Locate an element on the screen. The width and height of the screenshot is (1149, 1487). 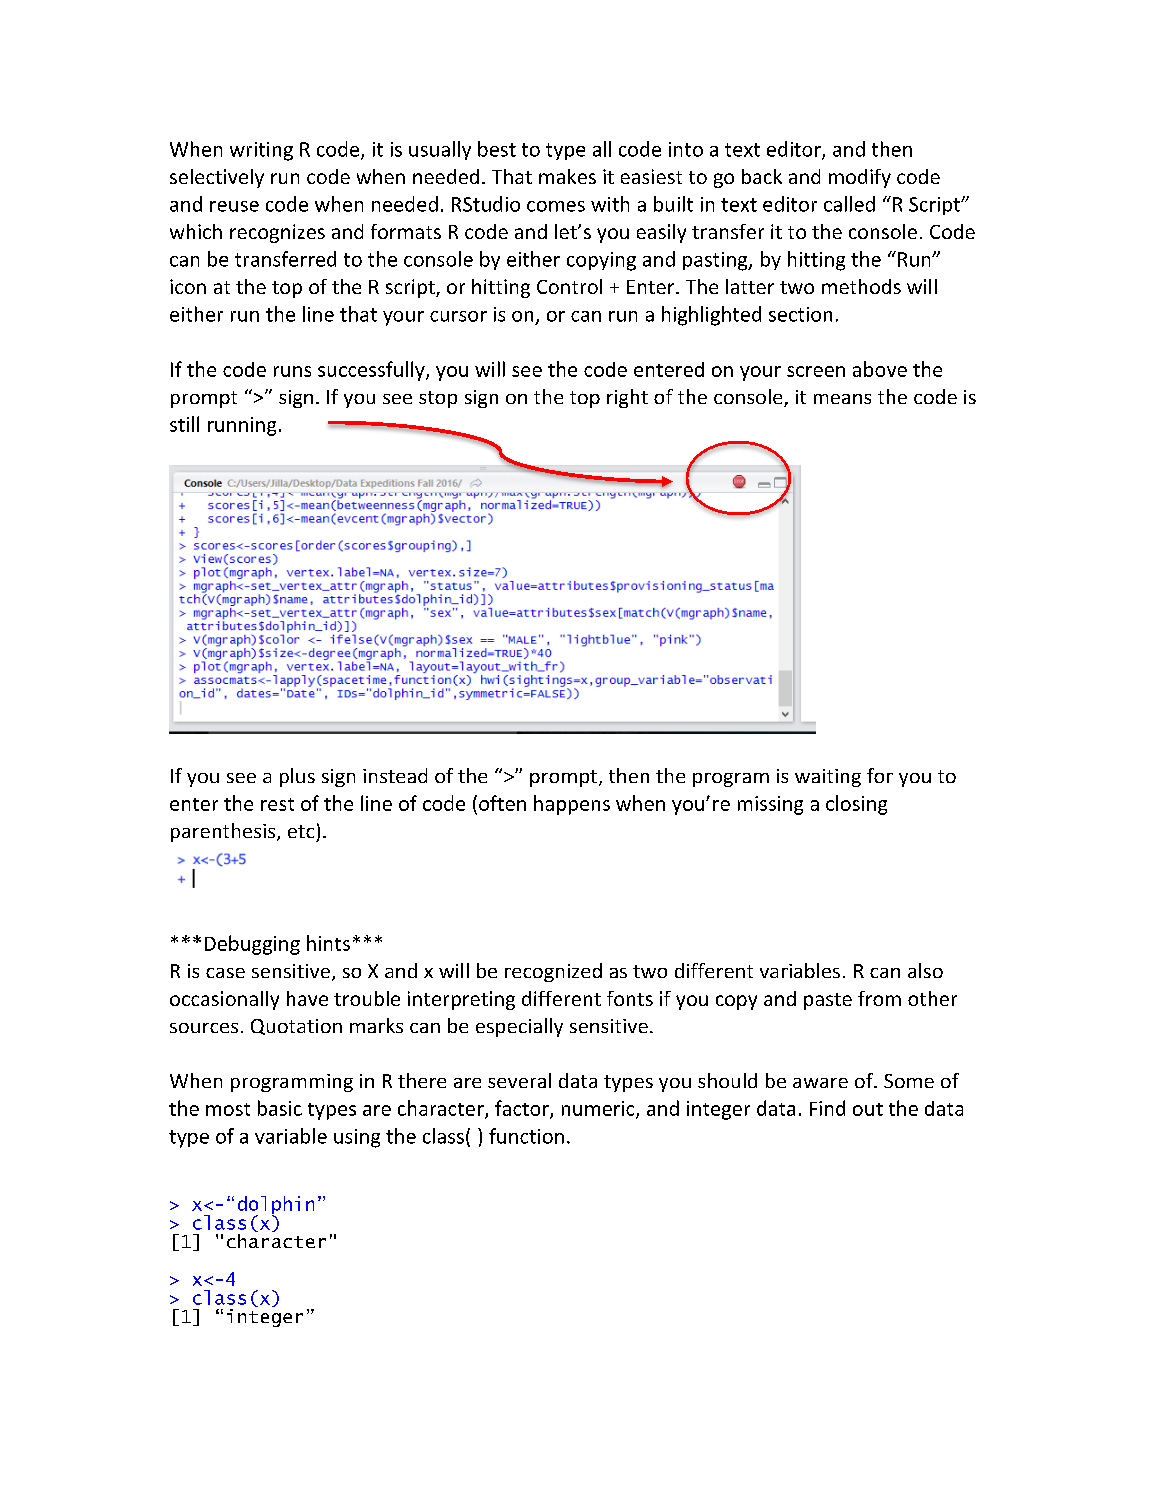
makes is located at coordinates (567, 176).
